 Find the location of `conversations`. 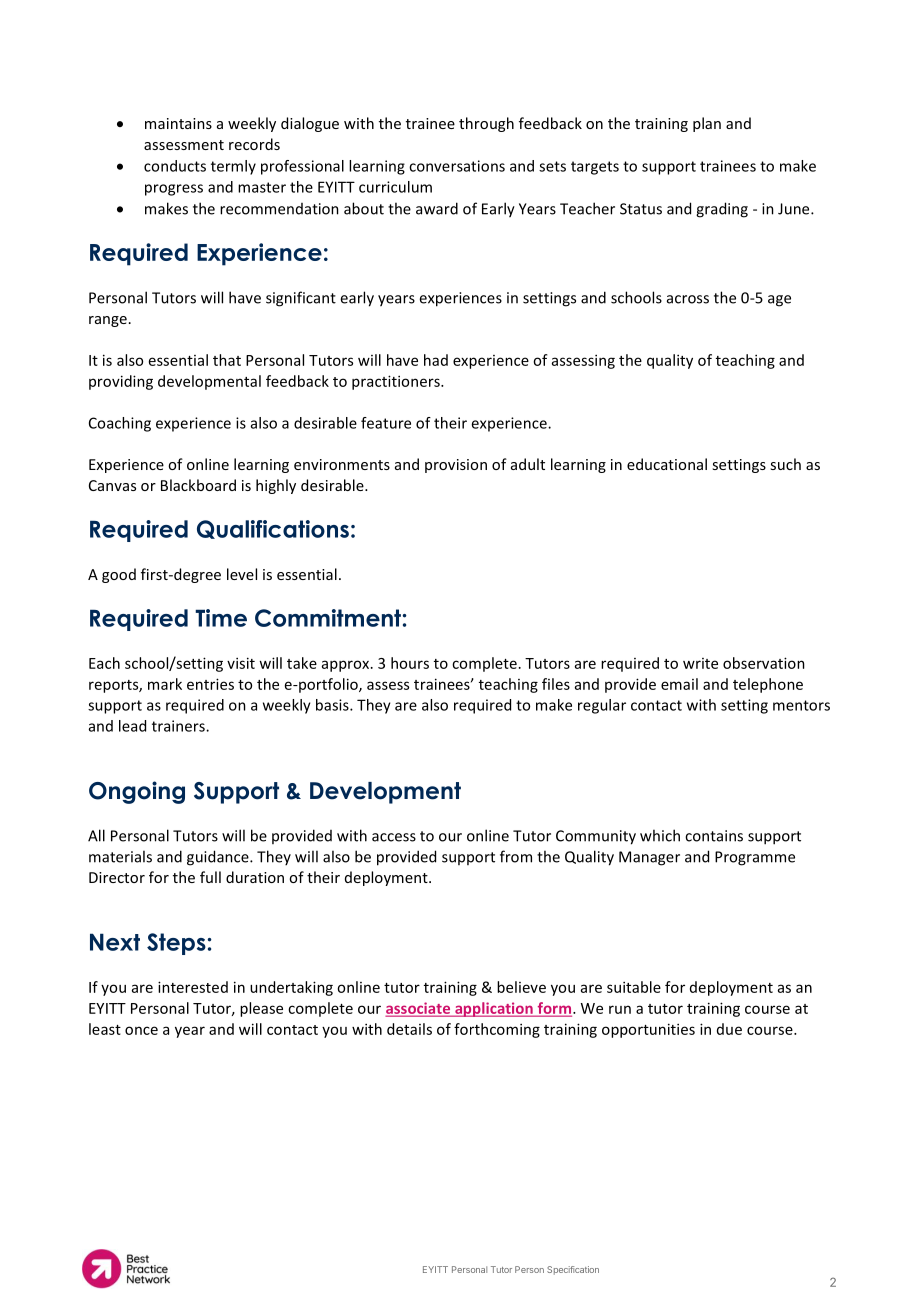

conversations is located at coordinates (457, 166).
